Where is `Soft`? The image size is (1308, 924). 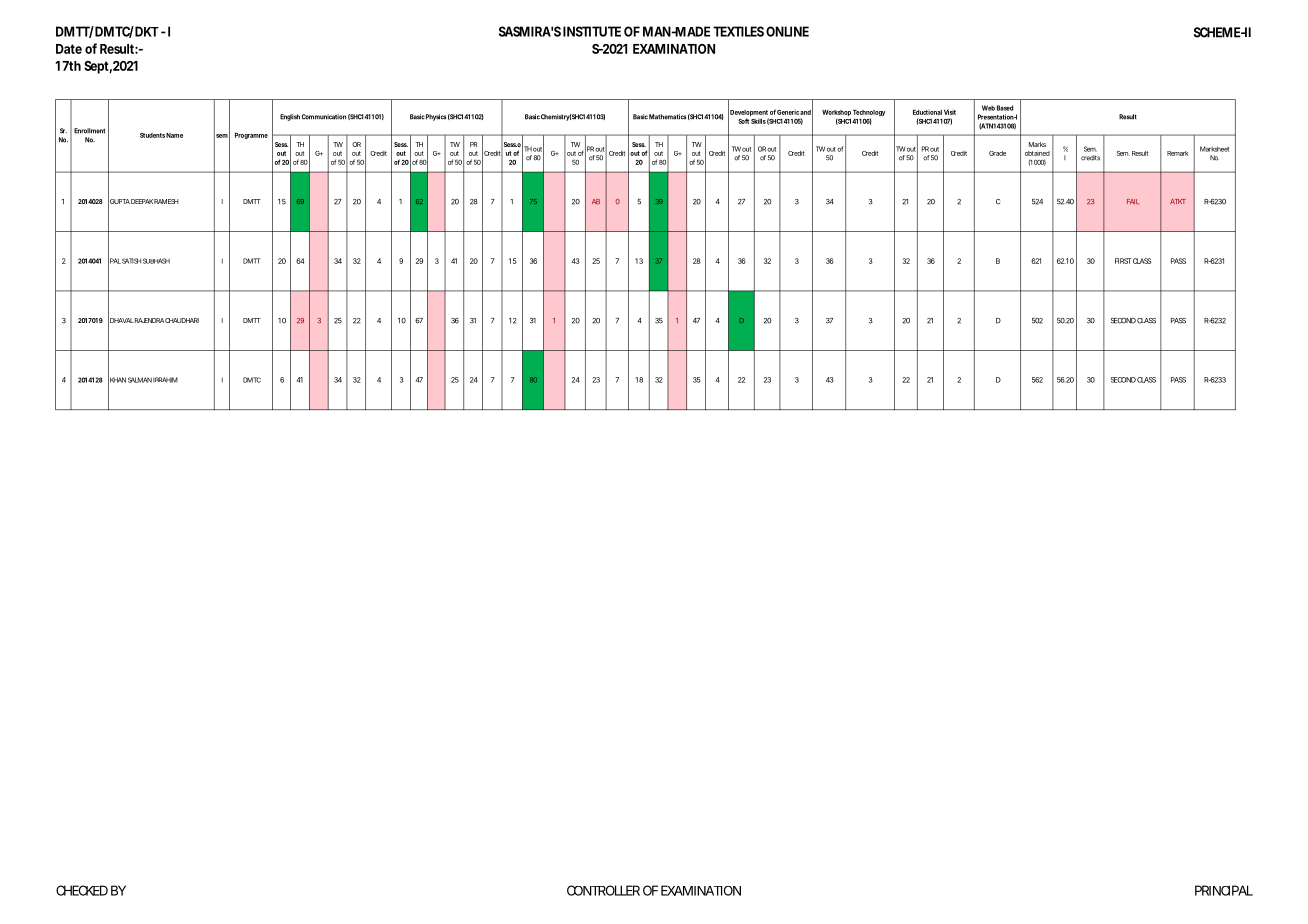 Soft is located at coordinates (743, 121).
